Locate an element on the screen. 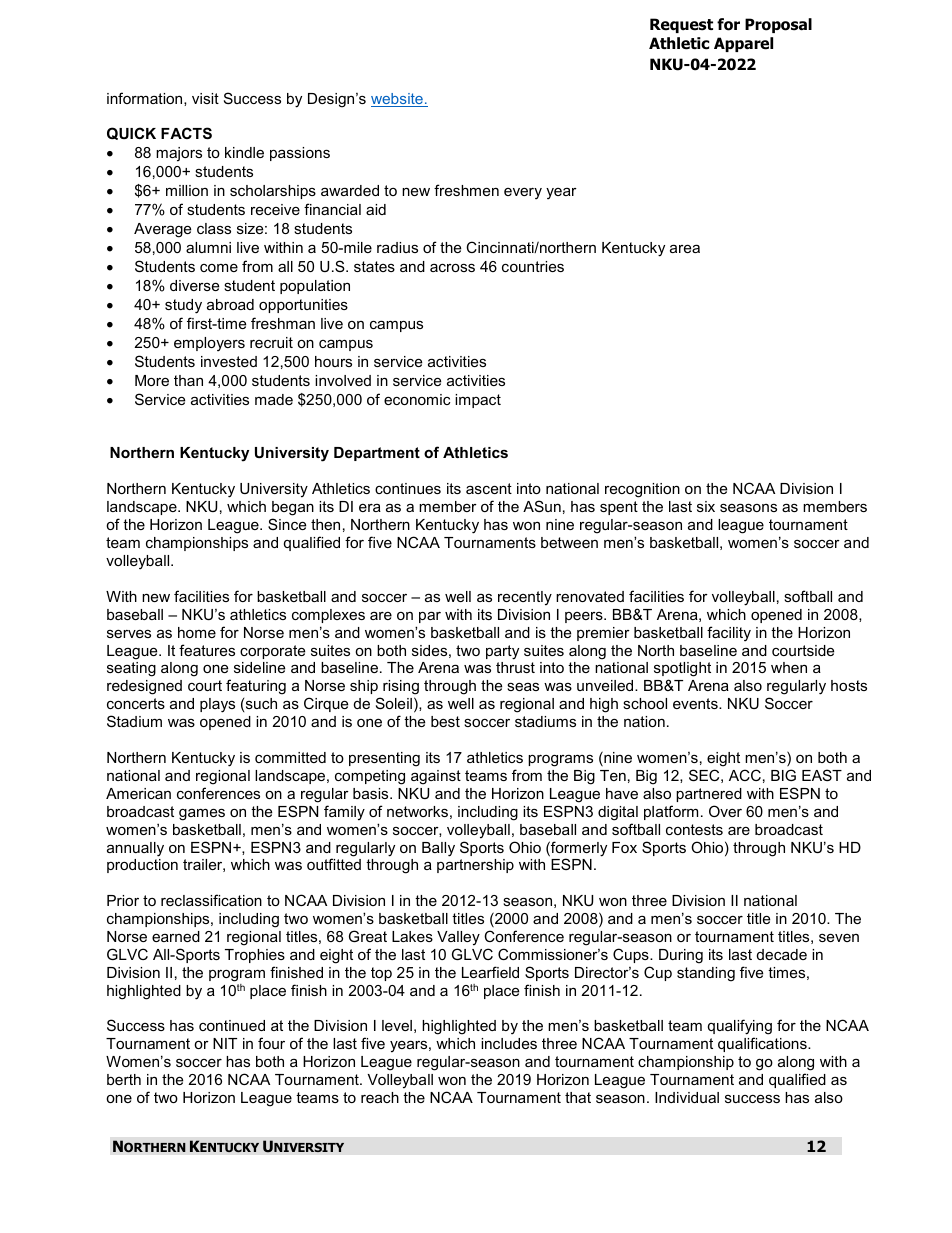  abroad is located at coordinates (230, 304).
